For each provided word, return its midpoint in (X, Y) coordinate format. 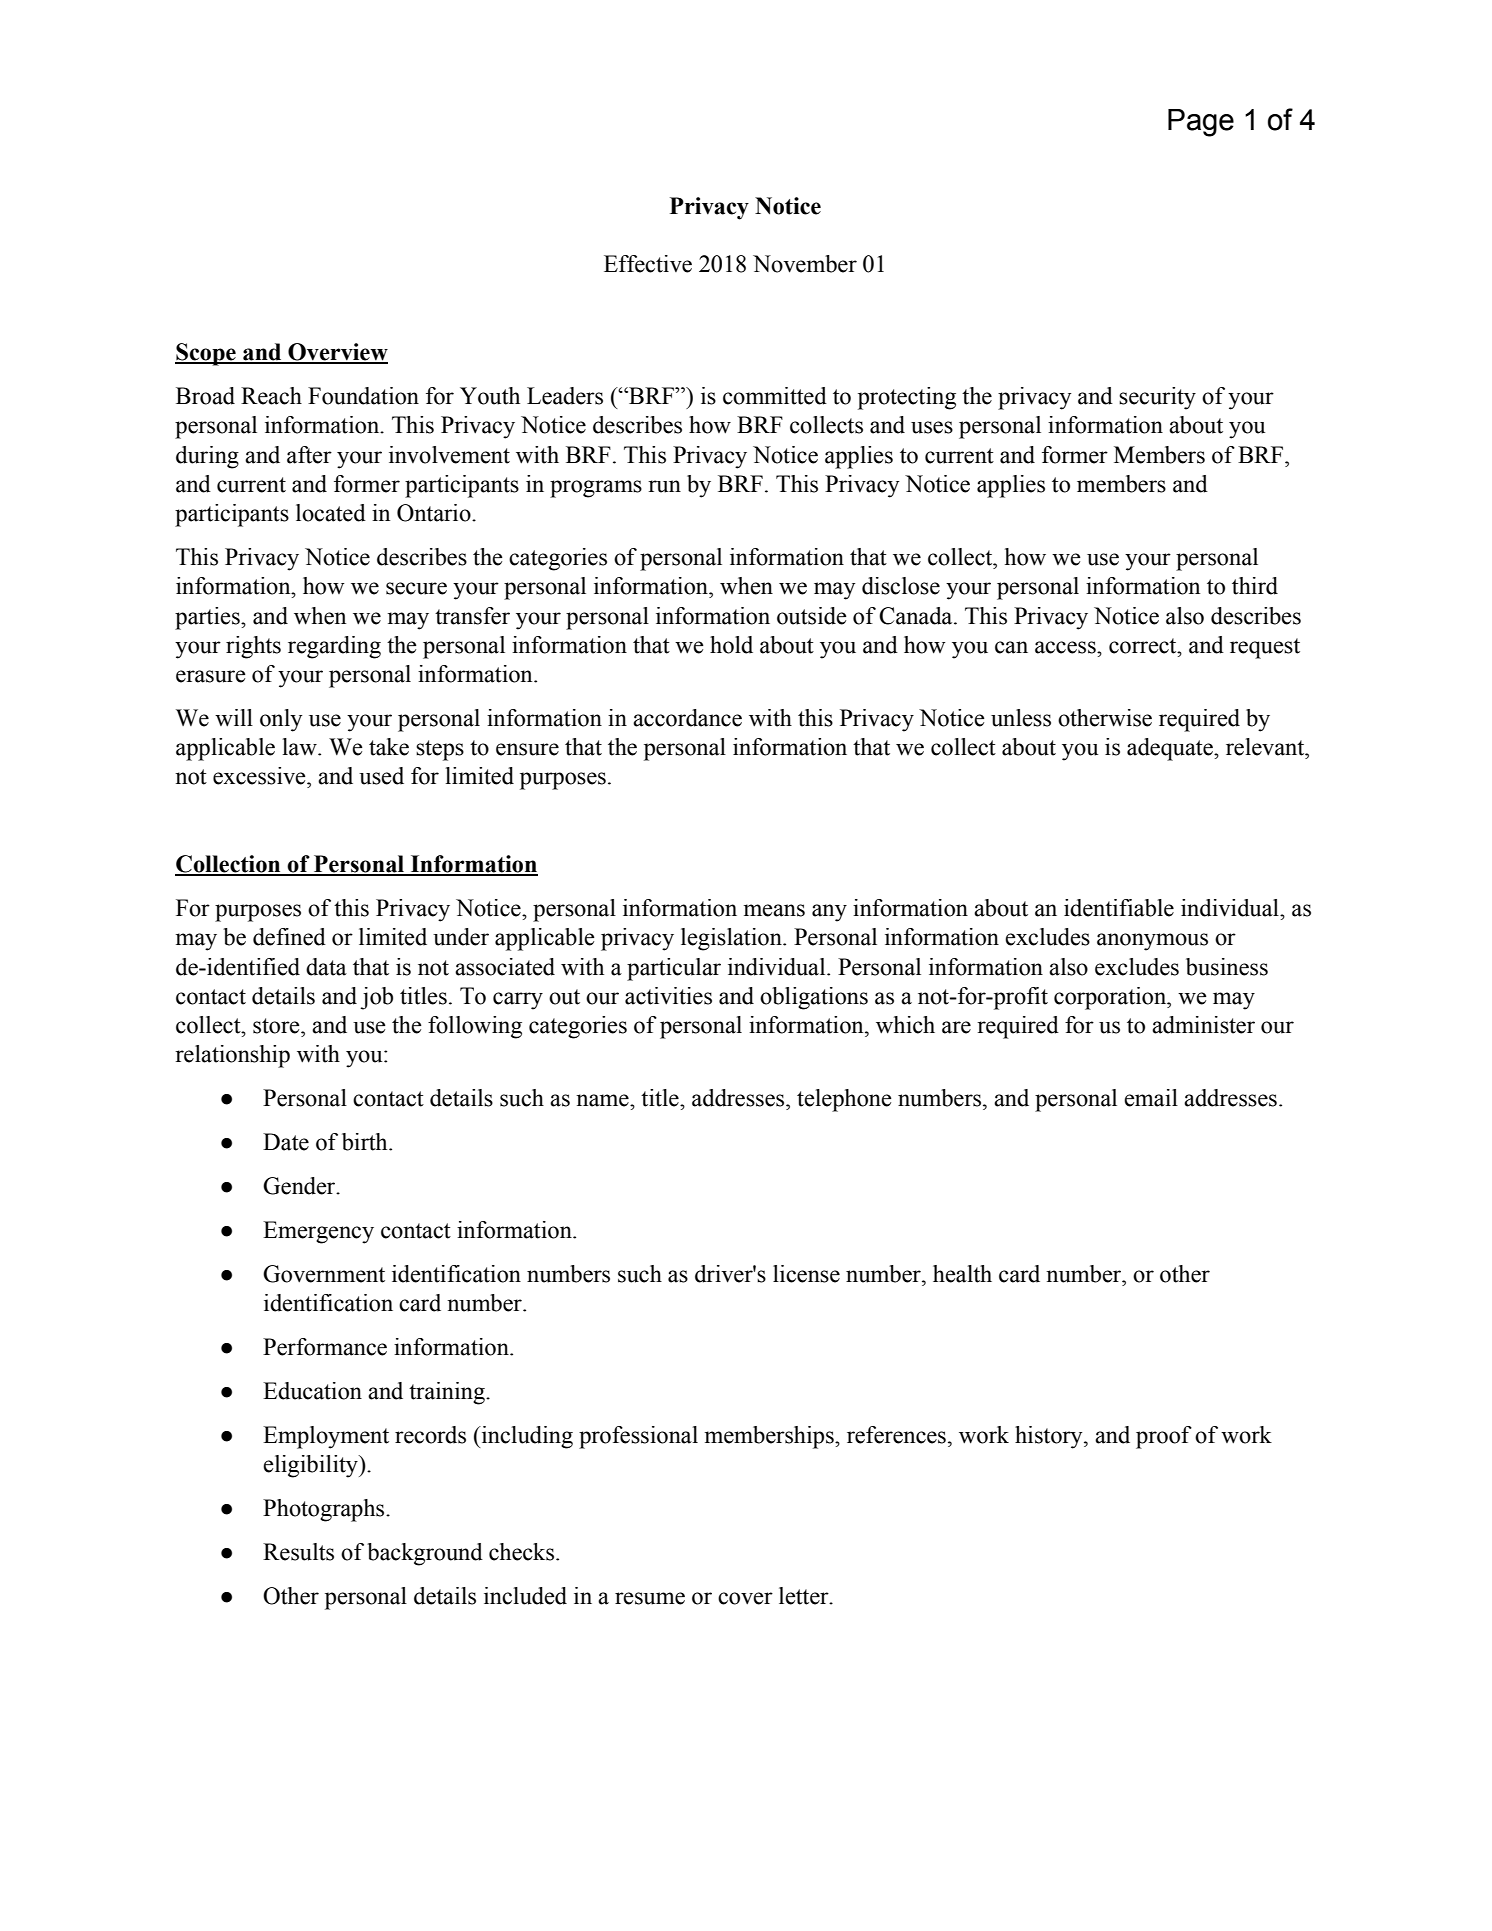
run (664, 486)
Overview (337, 353)
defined (289, 937)
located (331, 513)
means (774, 910)
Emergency (318, 1232)
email (1151, 1098)
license (806, 1274)
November (805, 264)
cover (745, 1598)
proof (1164, 1437)
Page (1201, 123)
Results (298, 1552)
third (1255, 586)
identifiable (1119, 908)
